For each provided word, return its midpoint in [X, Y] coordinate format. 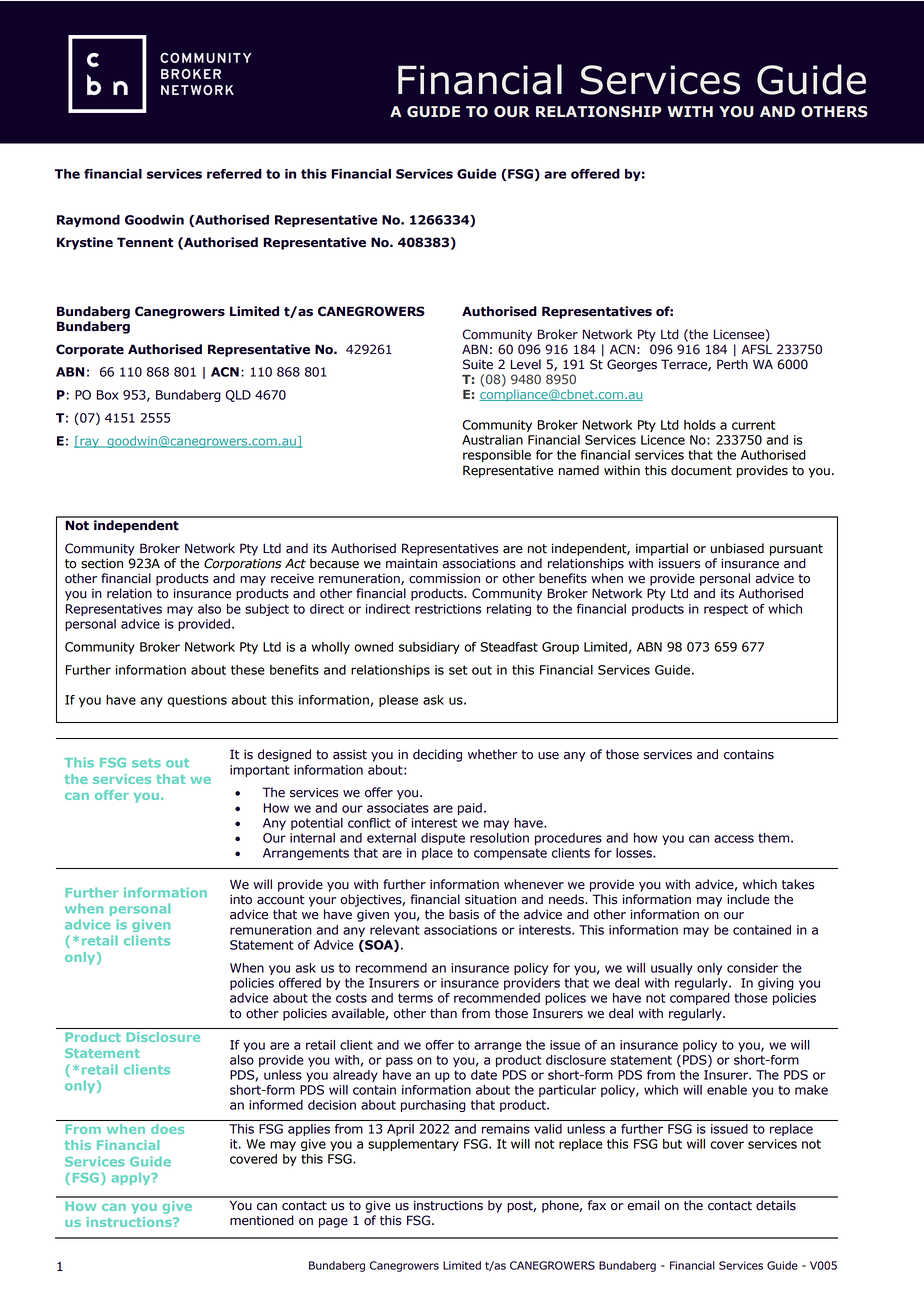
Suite [478, 364]
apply [132, 1178]
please [398, 701]
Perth [732, 364]
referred [234, 174]
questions [197, 701]
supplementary [413, 1145]
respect [726, 610]
